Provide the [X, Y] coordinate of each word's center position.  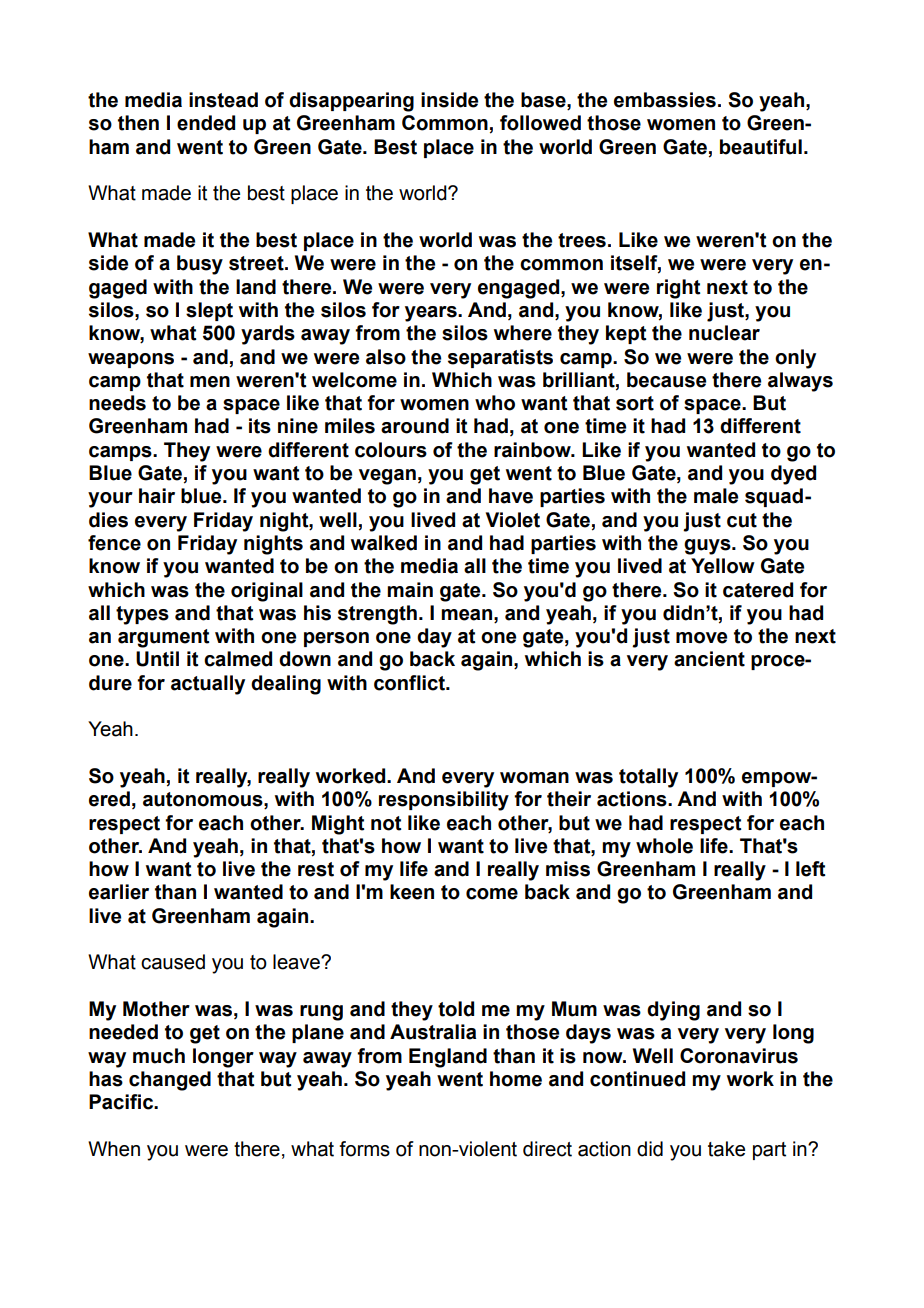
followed [540, 123]
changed [170, 1081]
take [726, 1149]
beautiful [761, 147]
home [516, 1079]
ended [206, 123]
